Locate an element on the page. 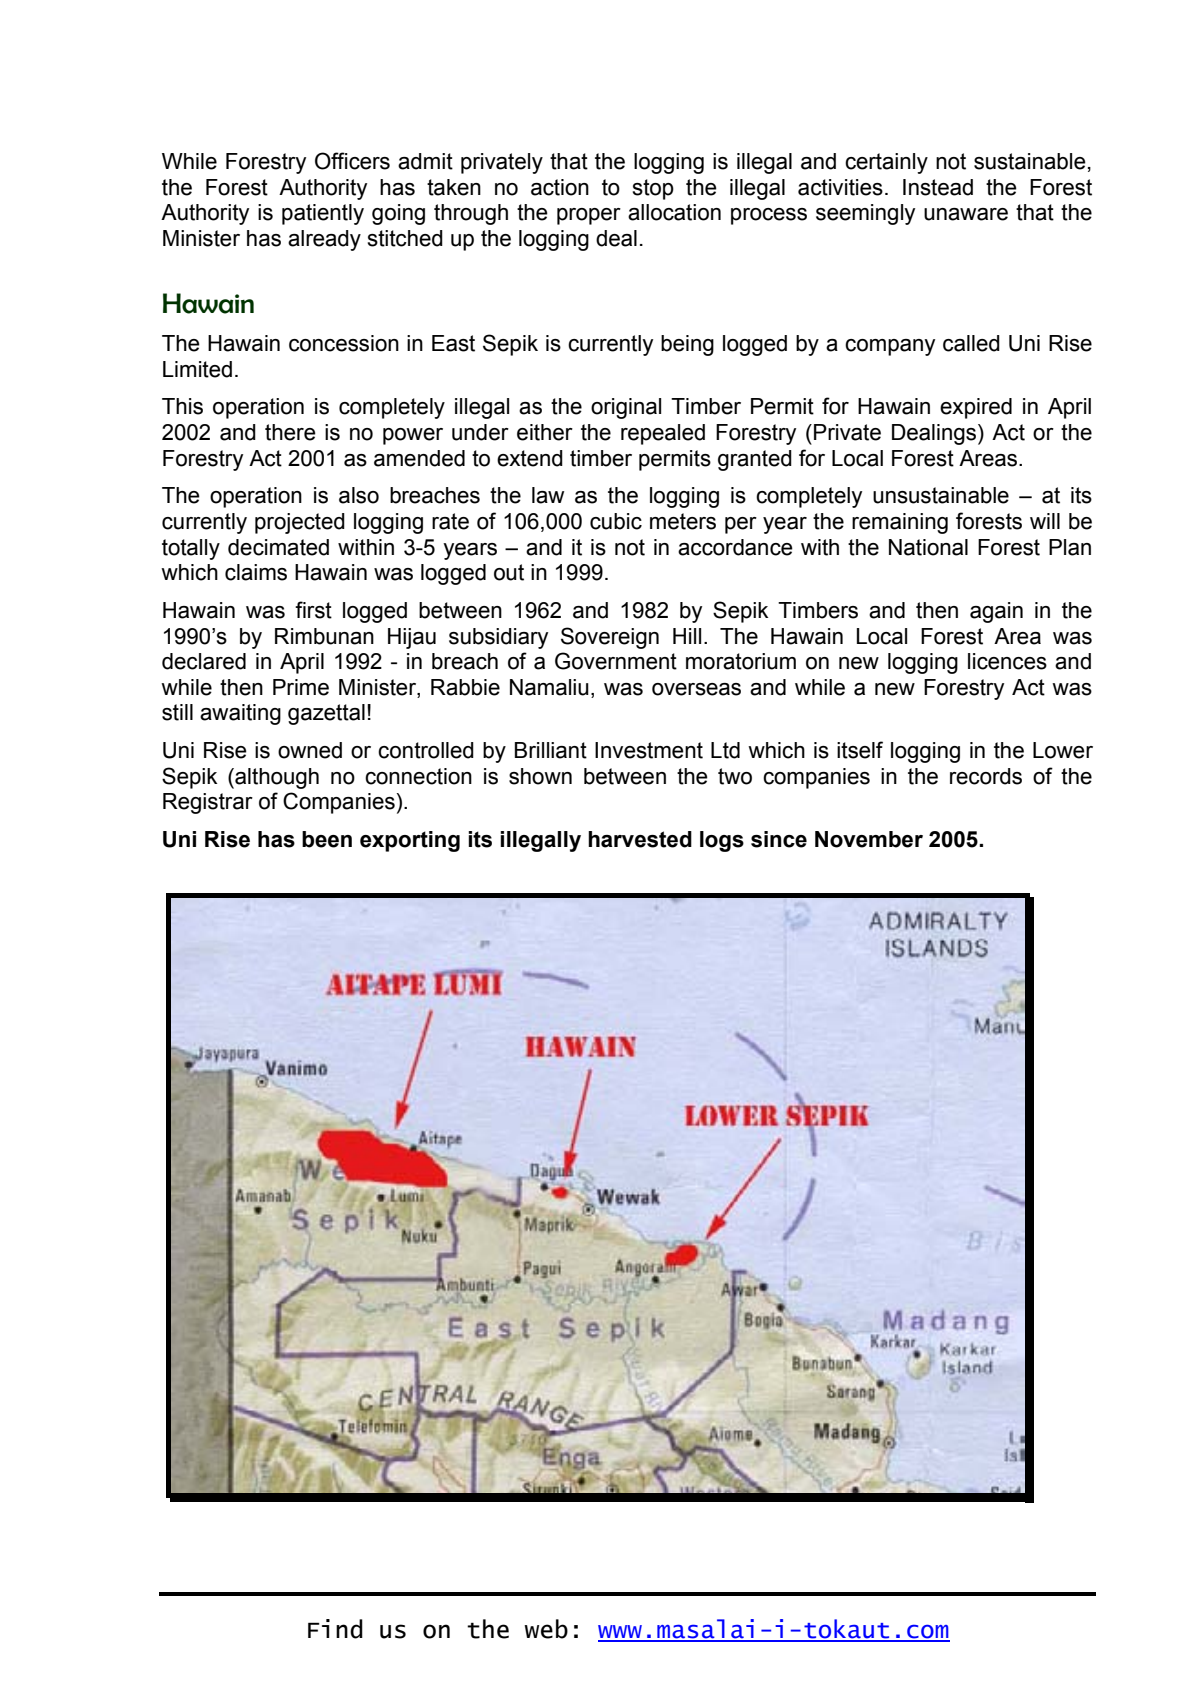  Find is located at coordinates (335, 1629).
